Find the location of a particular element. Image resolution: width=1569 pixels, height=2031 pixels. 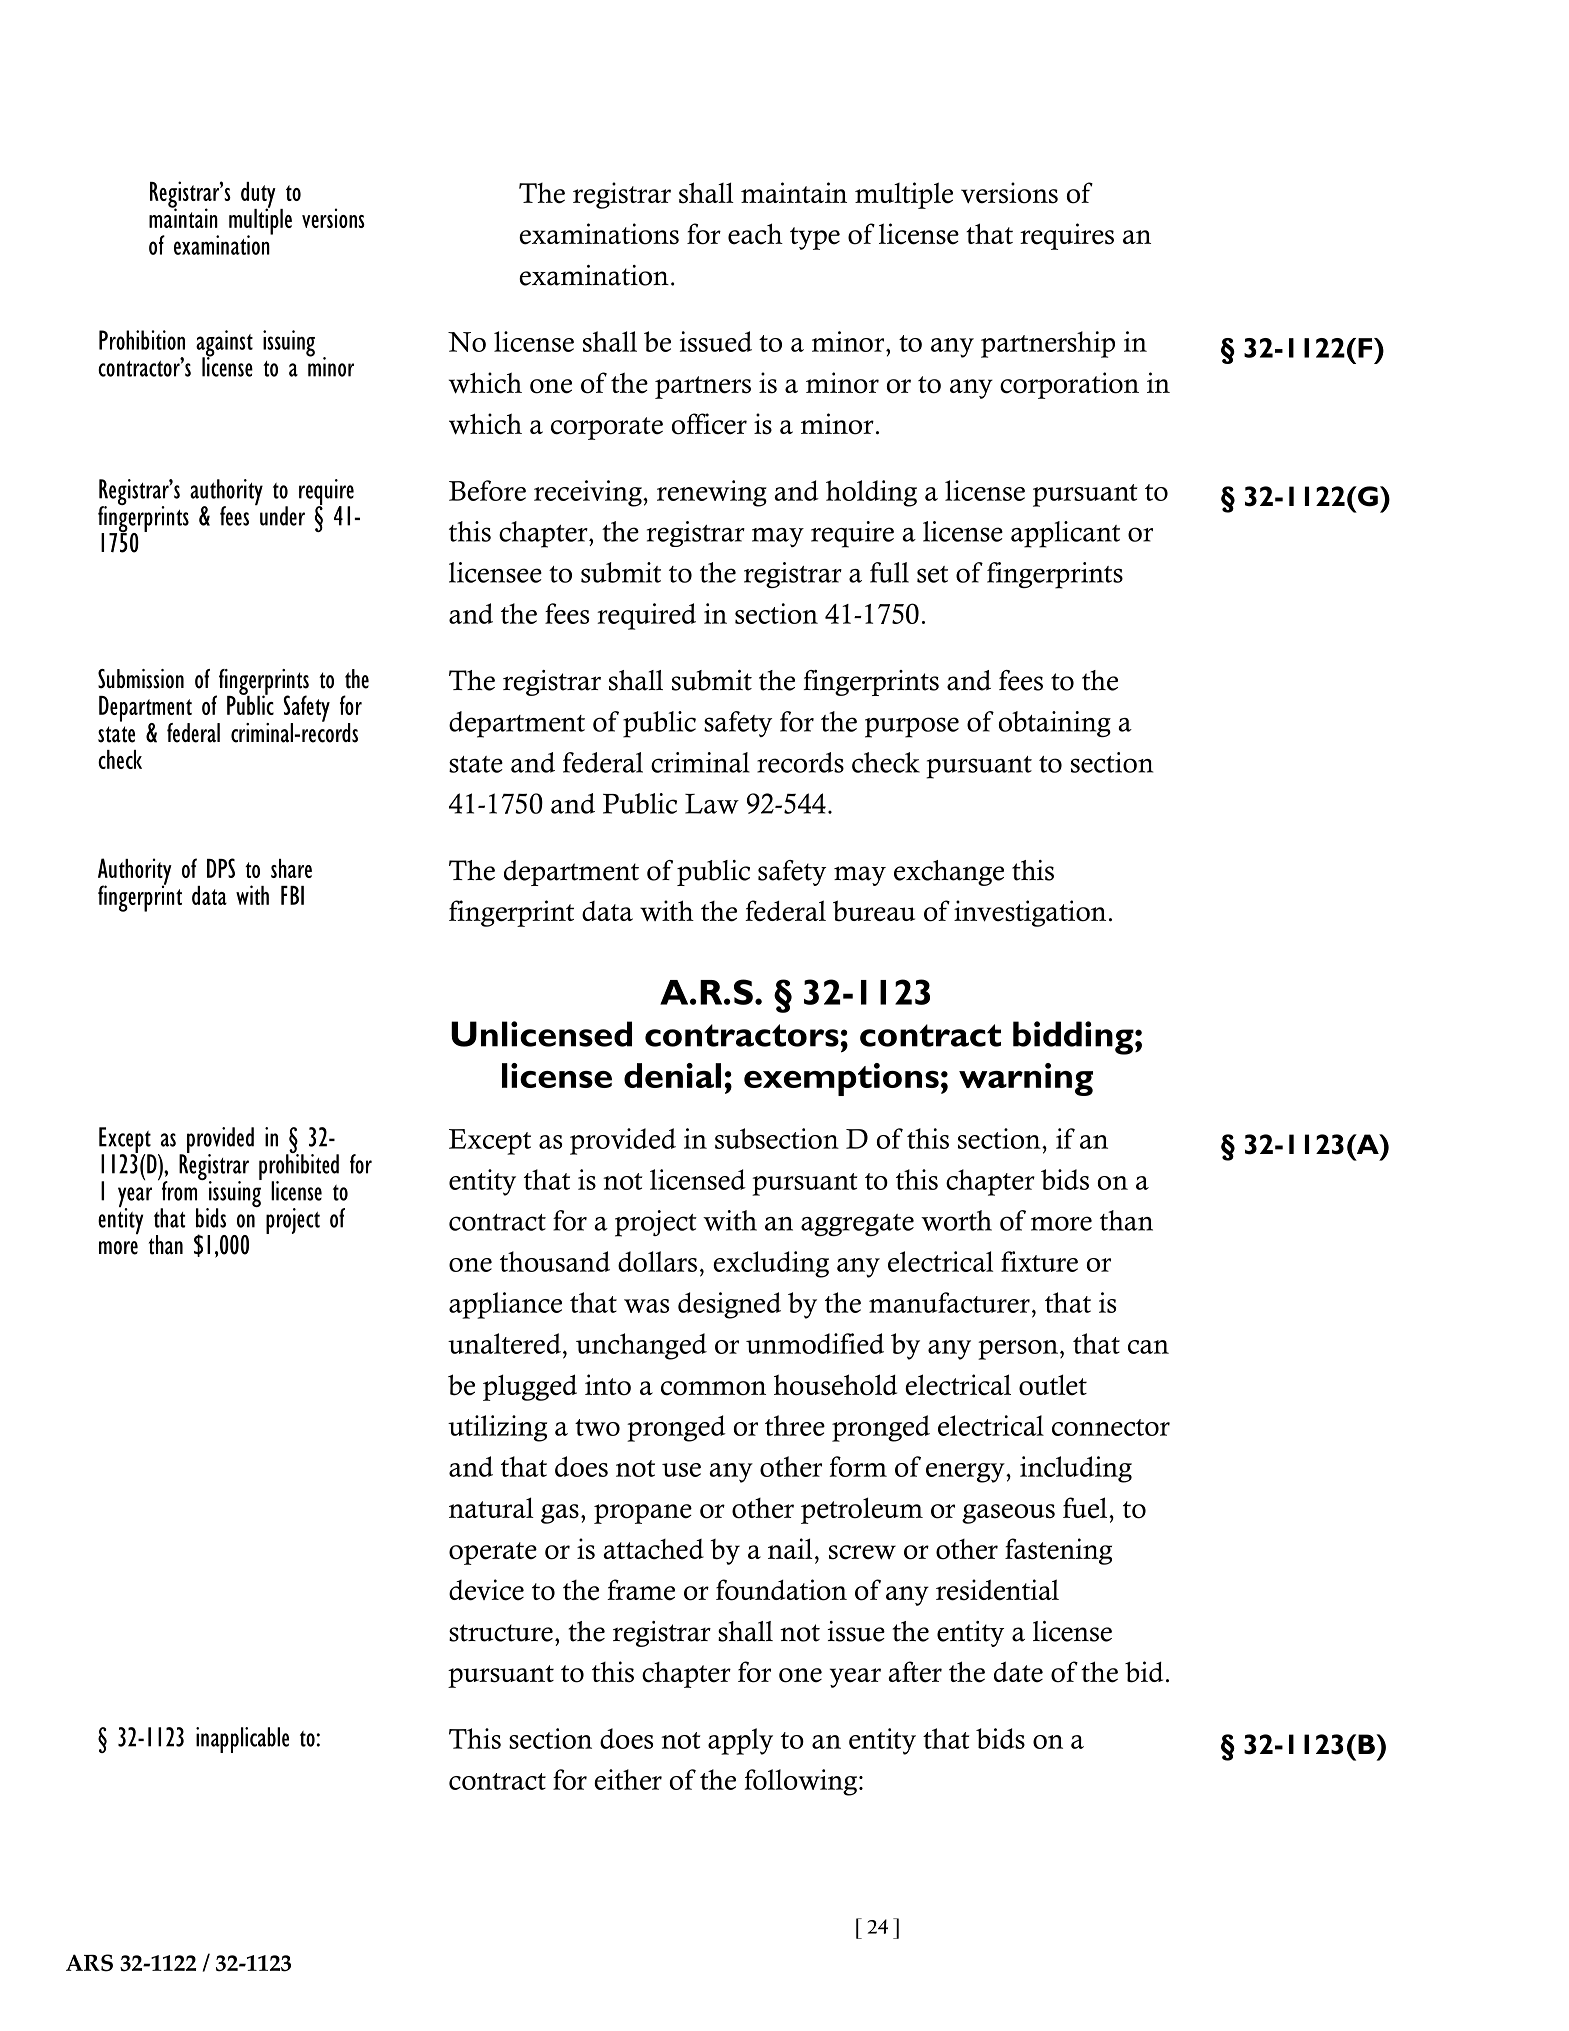

dollars is located at coordinates (657, 1261).
